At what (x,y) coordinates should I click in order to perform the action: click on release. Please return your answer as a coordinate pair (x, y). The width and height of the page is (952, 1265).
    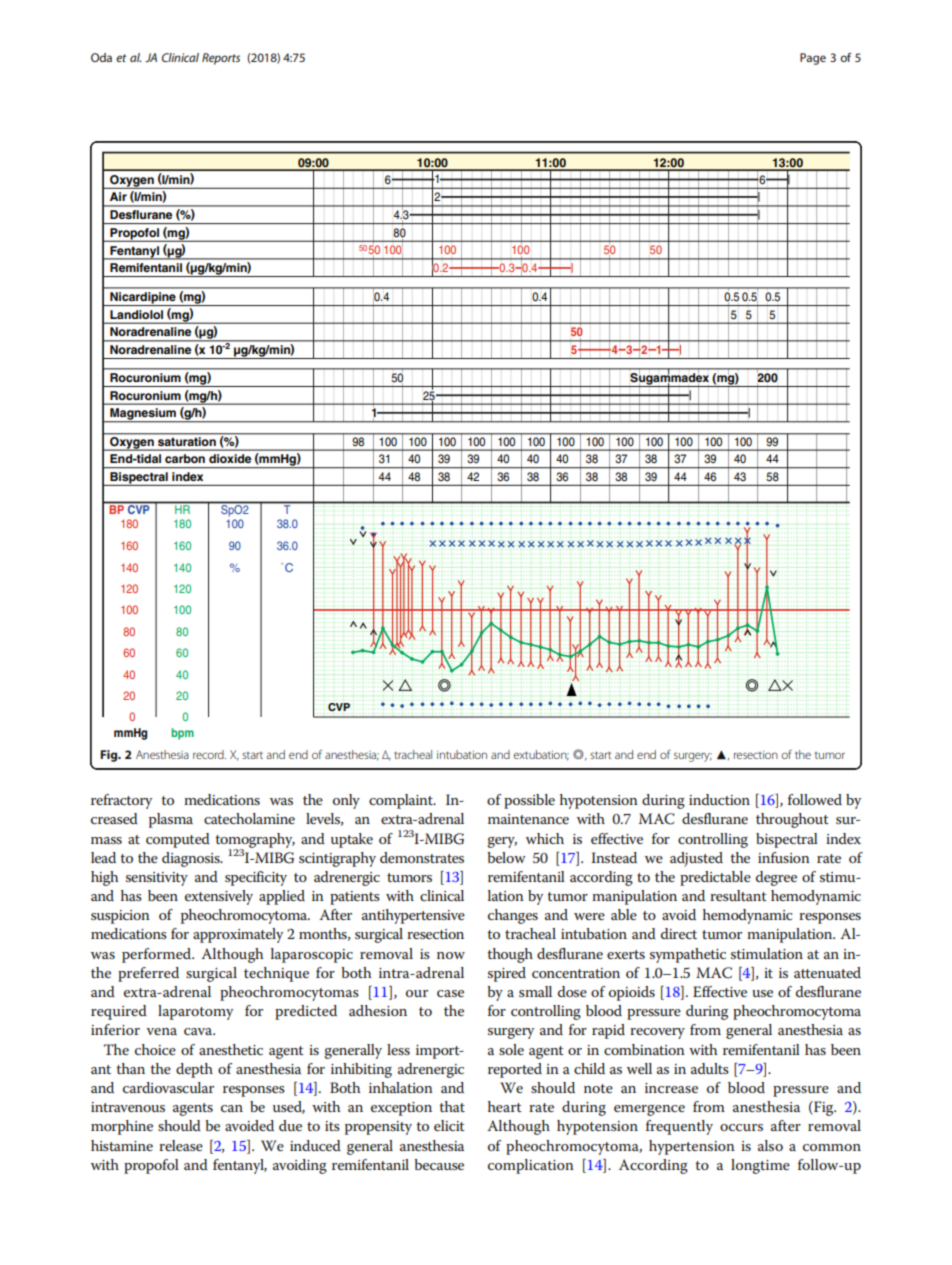
    Looking at the image, I should click on (181, 1145).
